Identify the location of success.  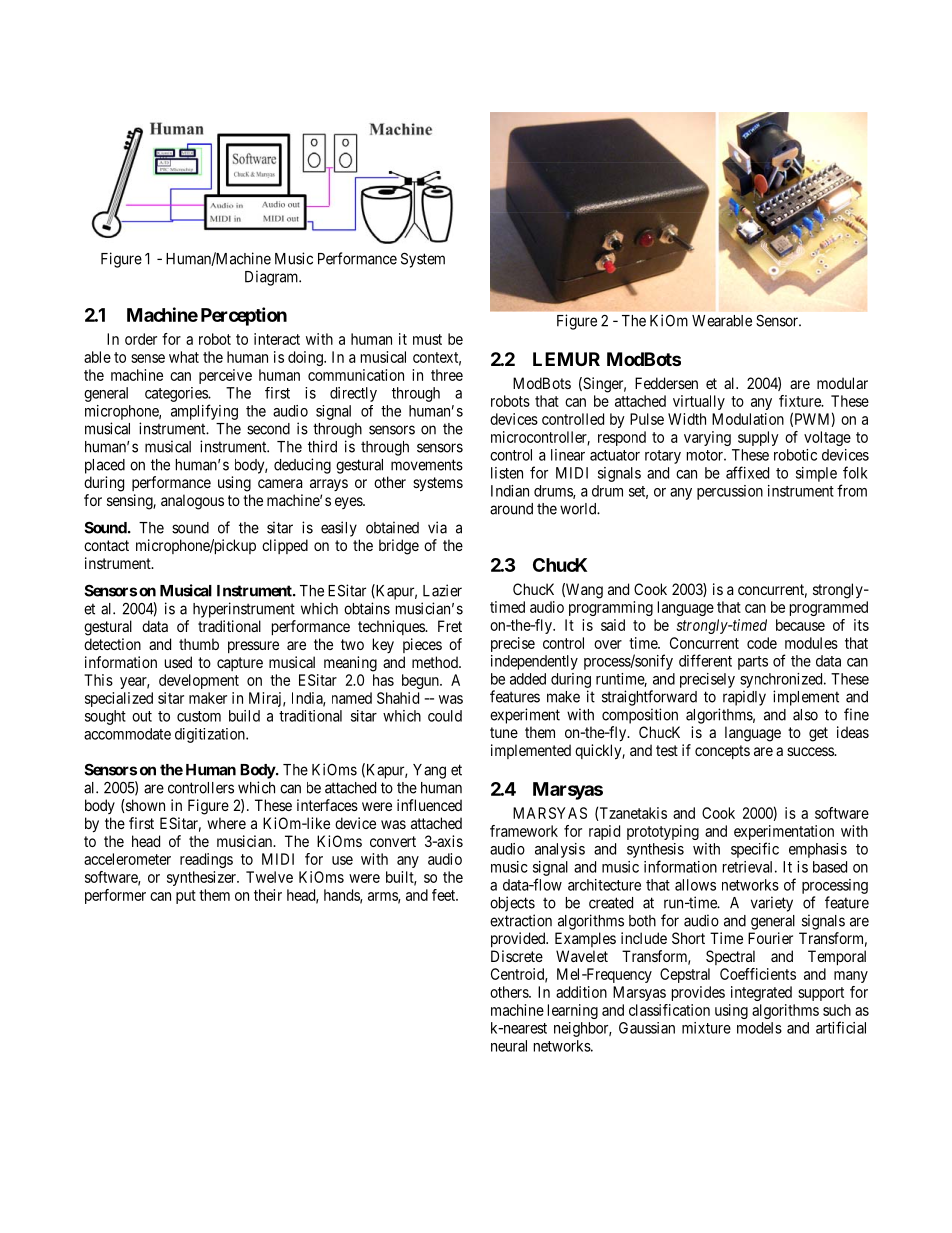
(811, 751).
